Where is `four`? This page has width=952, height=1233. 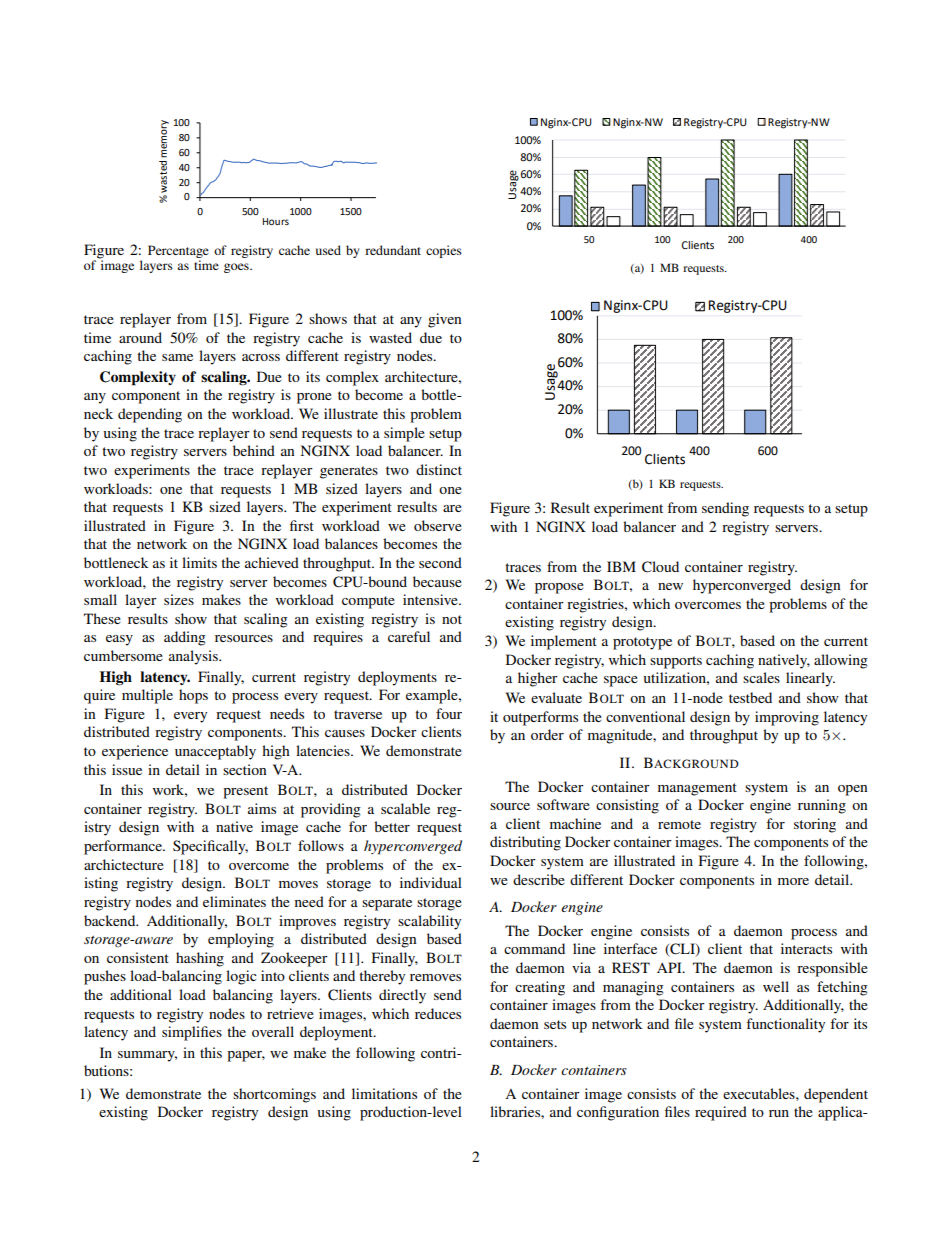
four is located at coordinates (449, 713).
